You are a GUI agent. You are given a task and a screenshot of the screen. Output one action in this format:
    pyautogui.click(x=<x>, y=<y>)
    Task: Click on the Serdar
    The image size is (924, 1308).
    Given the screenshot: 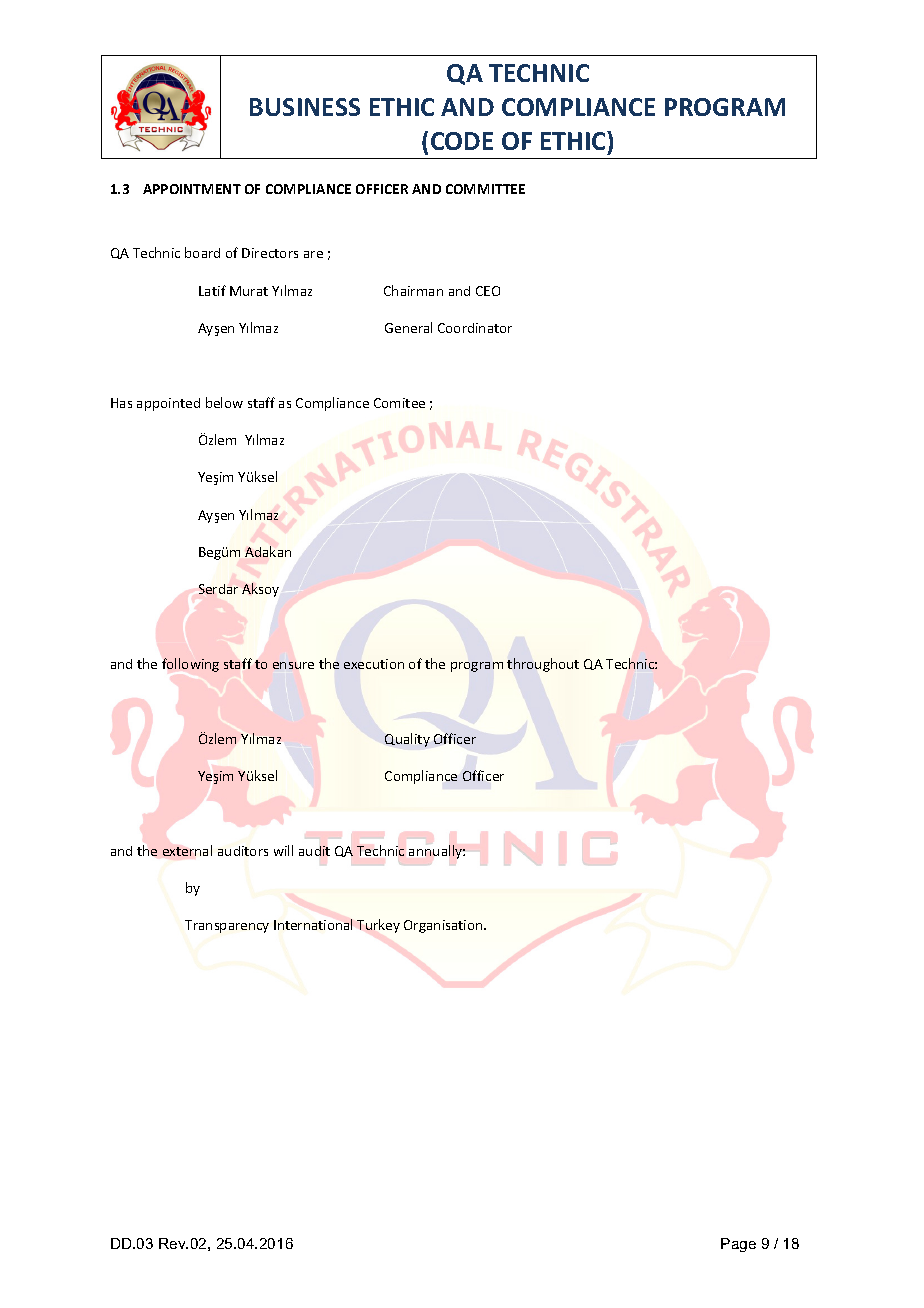 What is the action you would take?
    pyautogui.click(x=218, y=589)
